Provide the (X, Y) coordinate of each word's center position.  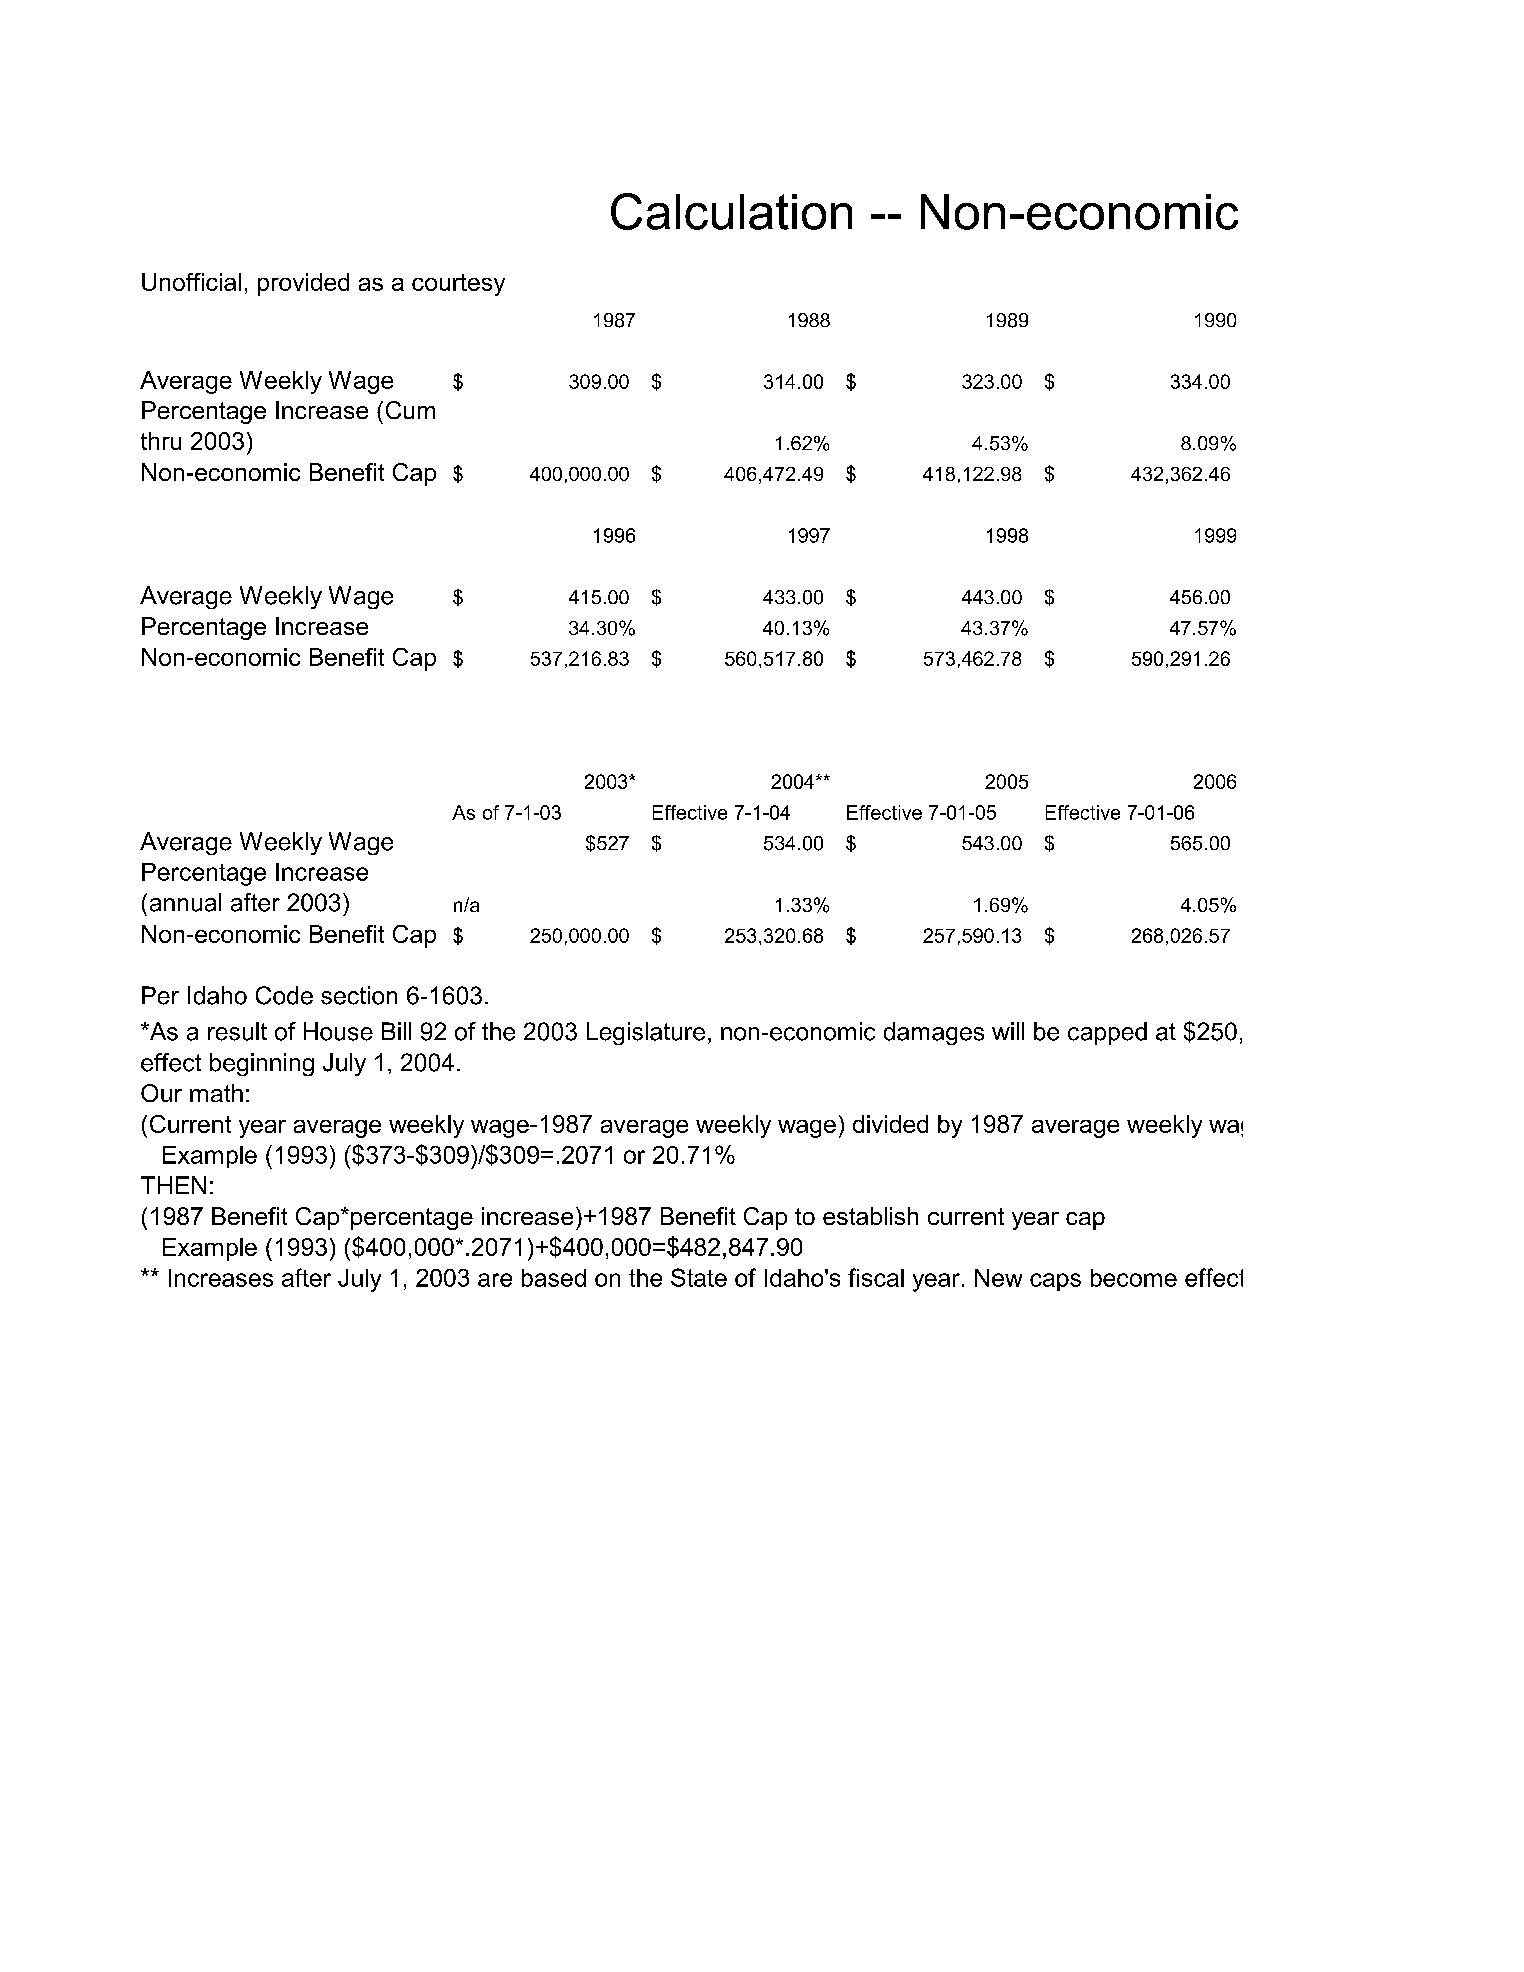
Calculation (731, 211)
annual (185, 902)
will (1008, 1031)
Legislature (646, 1033)
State (699, 1277)
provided (303, 284)
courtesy (458, 285)
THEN (173, 1185)
